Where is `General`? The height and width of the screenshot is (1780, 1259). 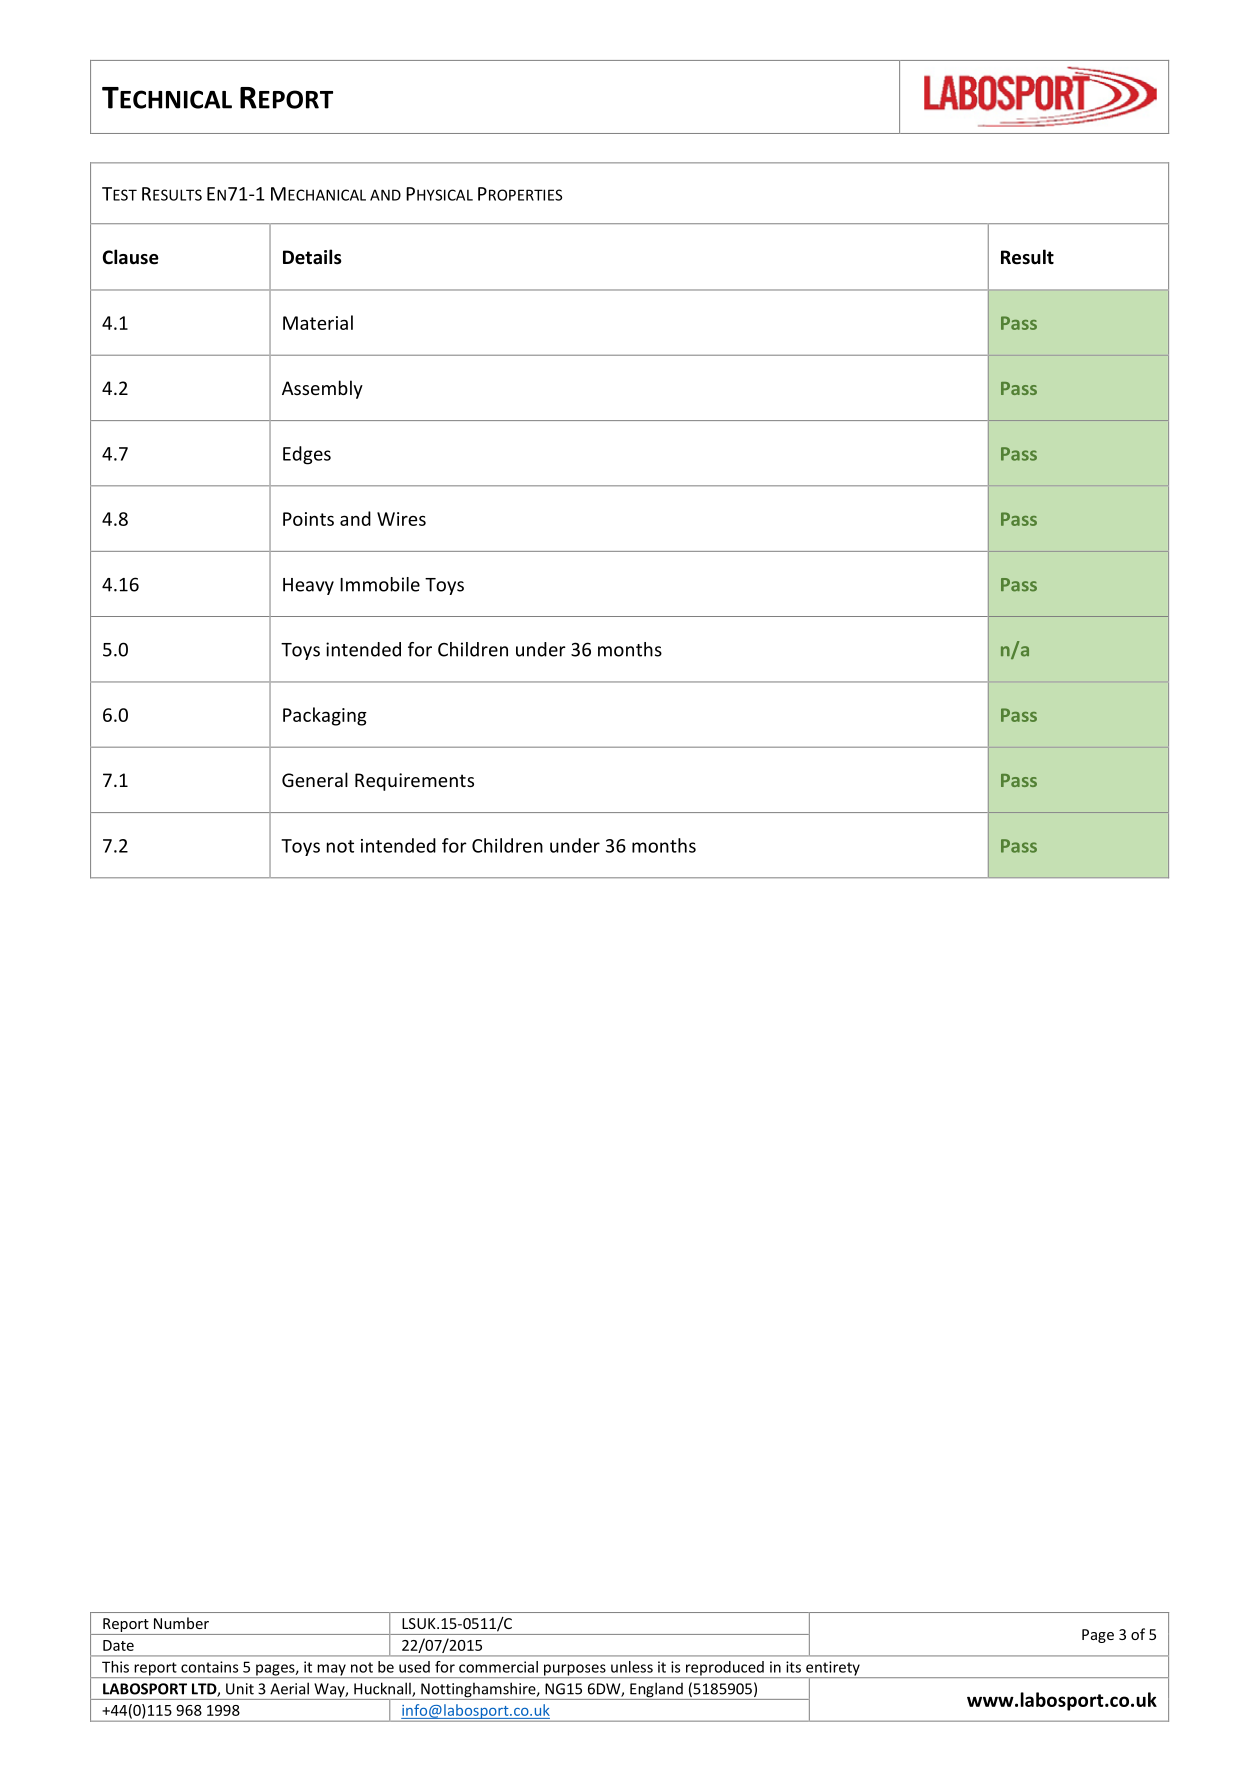
General is located at coordinates (315, 779).
